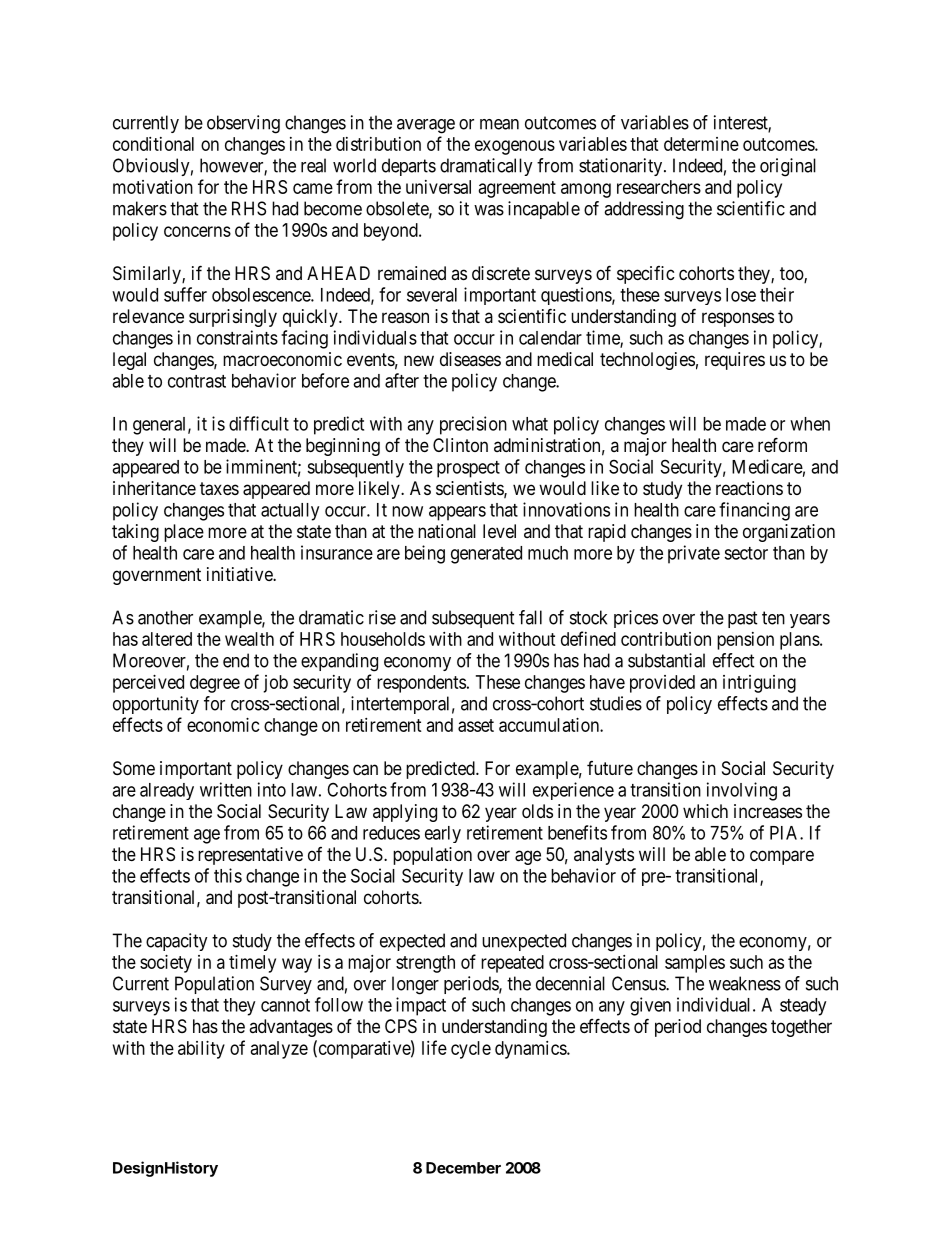 The image size is (952, 1233). Describe the element at coordinates (443, 834) in the screenshot. I see `early` at that location.
